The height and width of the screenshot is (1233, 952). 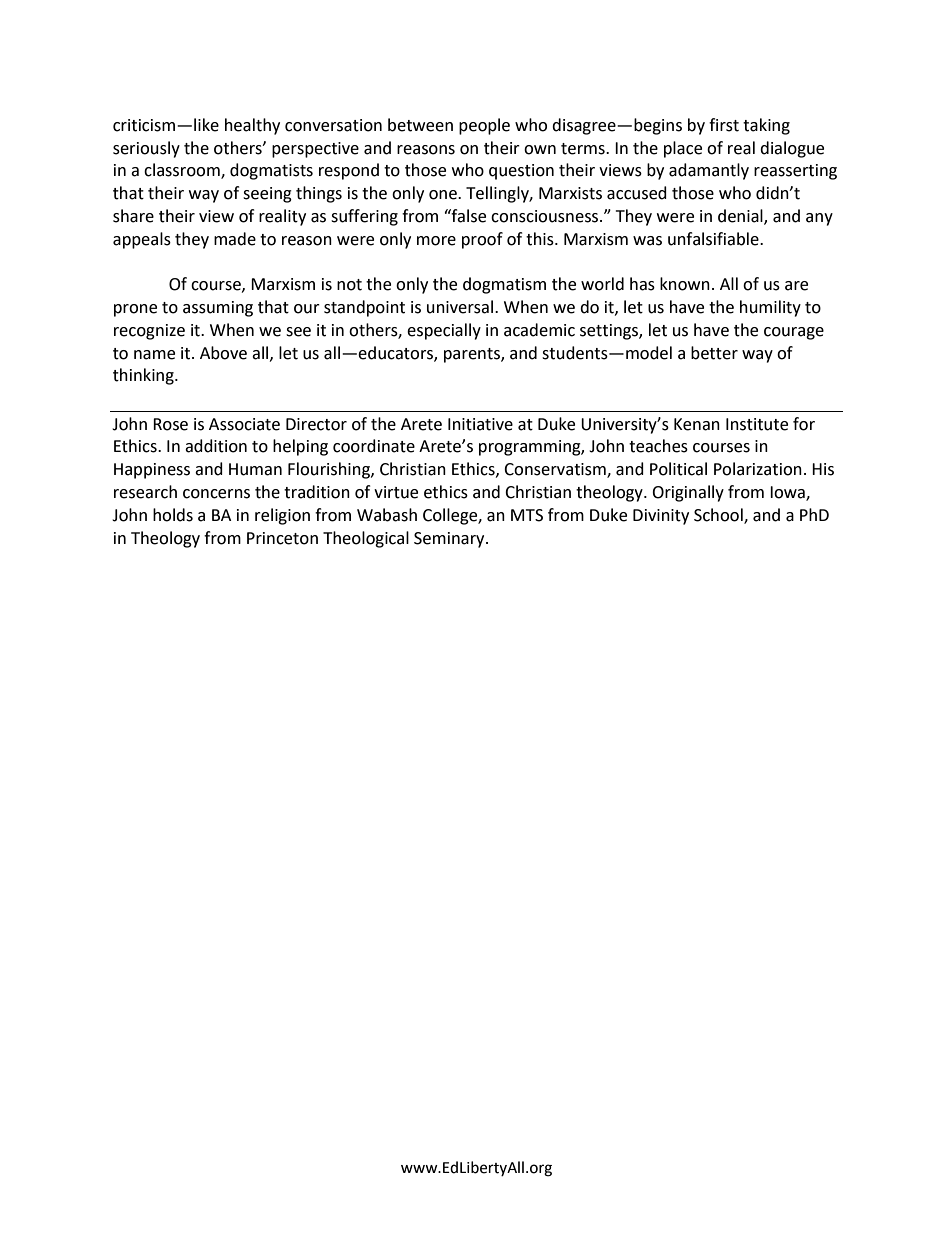 What do you see at coordinates (450, 540) in the screenshot?
I see `Seminary` at bounding box center [450, 540].
